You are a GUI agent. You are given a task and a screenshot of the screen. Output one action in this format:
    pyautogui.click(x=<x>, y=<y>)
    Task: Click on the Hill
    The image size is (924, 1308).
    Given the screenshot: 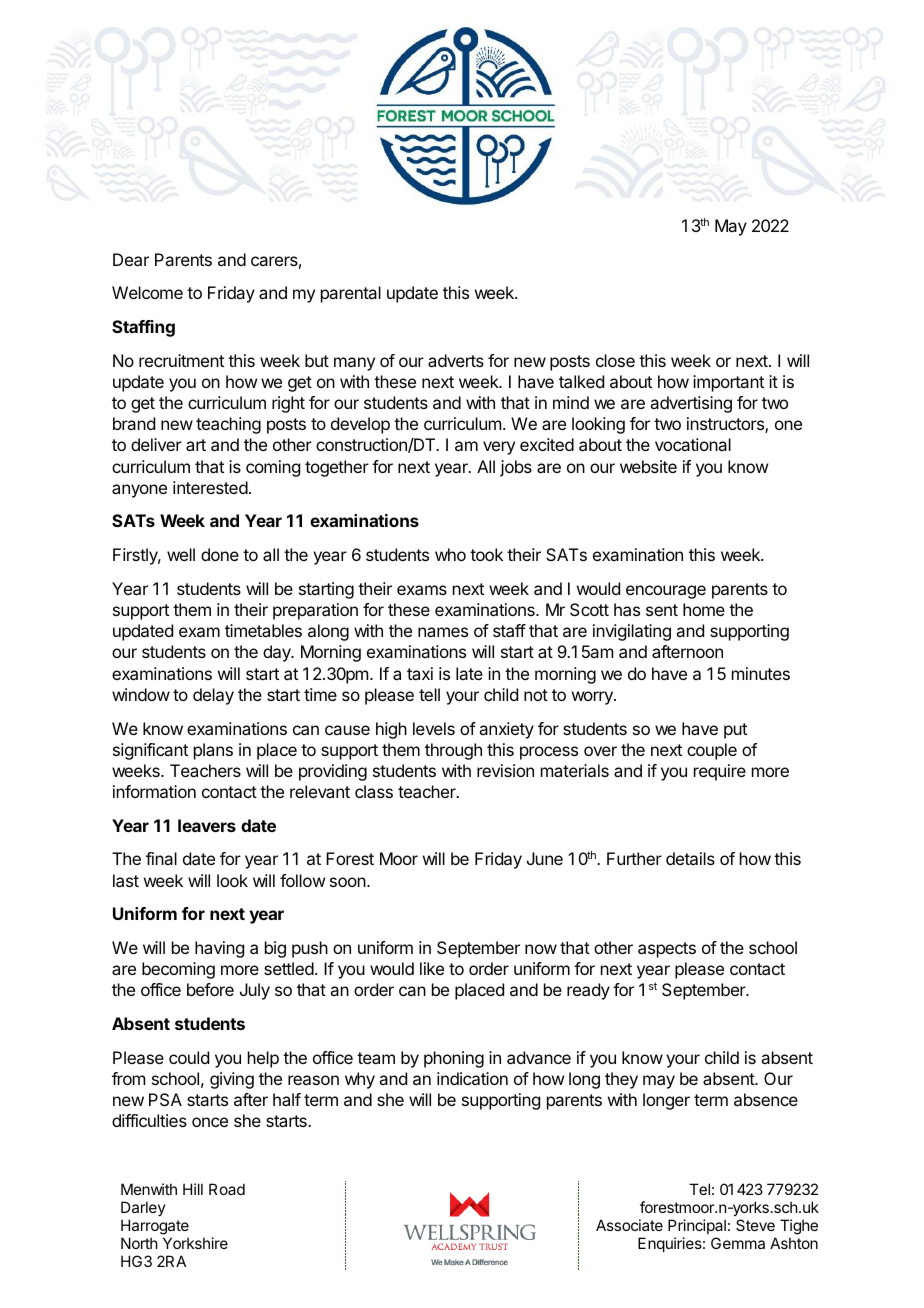 What is the action you would take?
    pyautogui.click(x=193, y=1189)
